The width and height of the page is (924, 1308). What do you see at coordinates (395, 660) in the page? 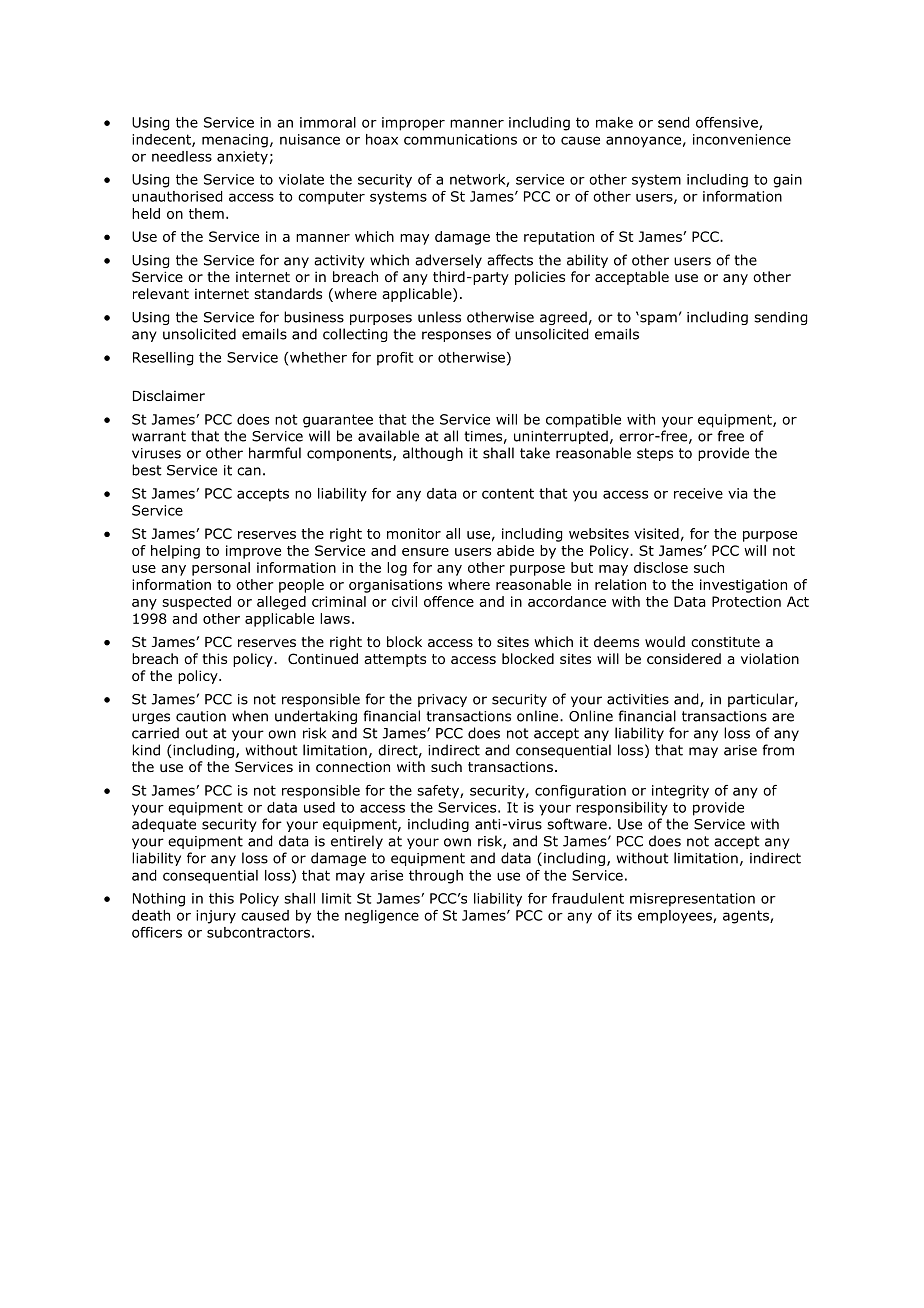
I see `attempts` at bounding box center [395, 660].
